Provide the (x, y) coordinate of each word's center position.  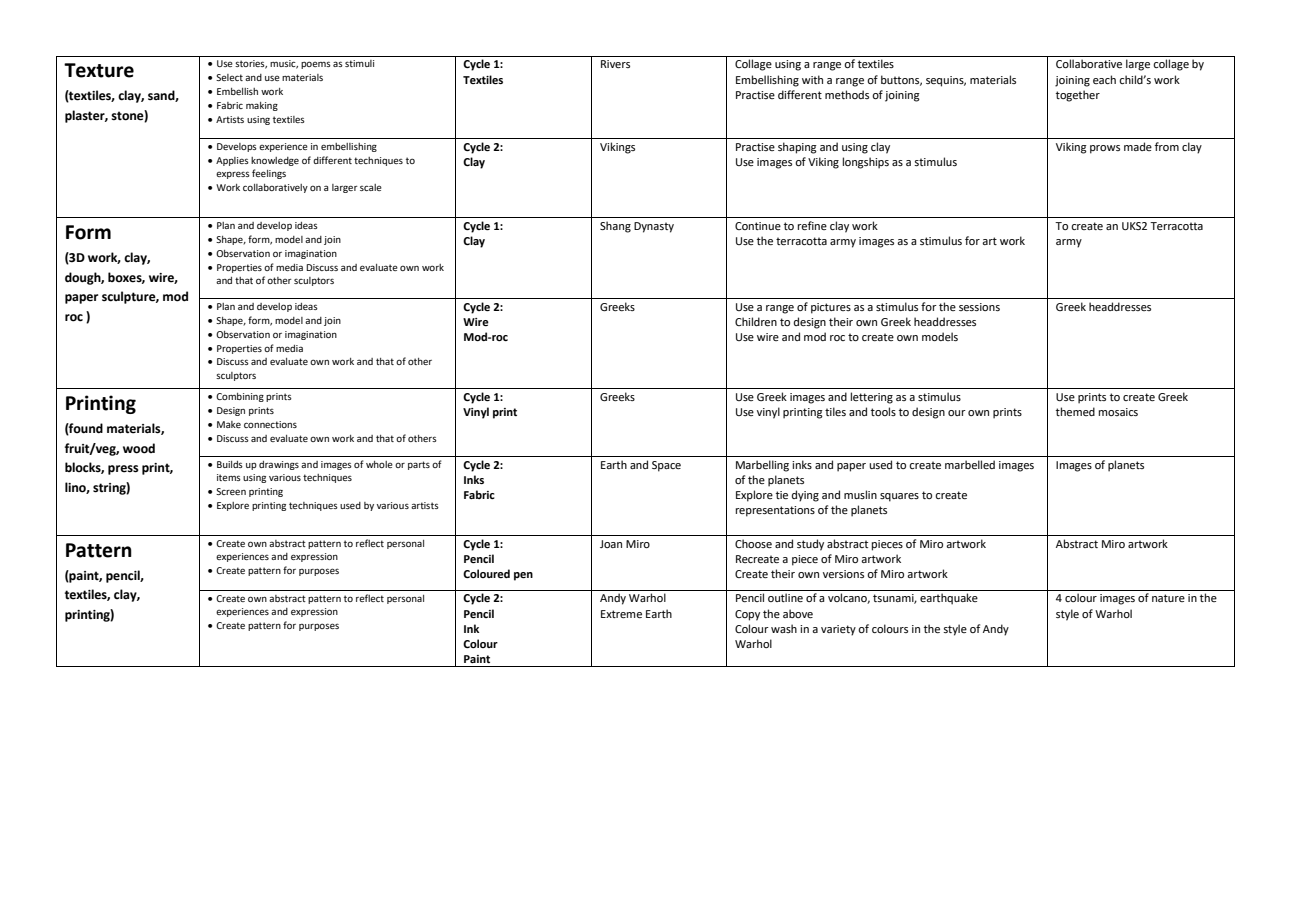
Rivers (615, 64)
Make (229, 424)
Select (229, 77)
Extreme (621, 614)
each (1104, 79)
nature (1168, 598)
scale (371, 187)
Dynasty (654, 227)
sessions (979, 307)
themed (1075, 411)
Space (666, 466)
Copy (747, 615)
